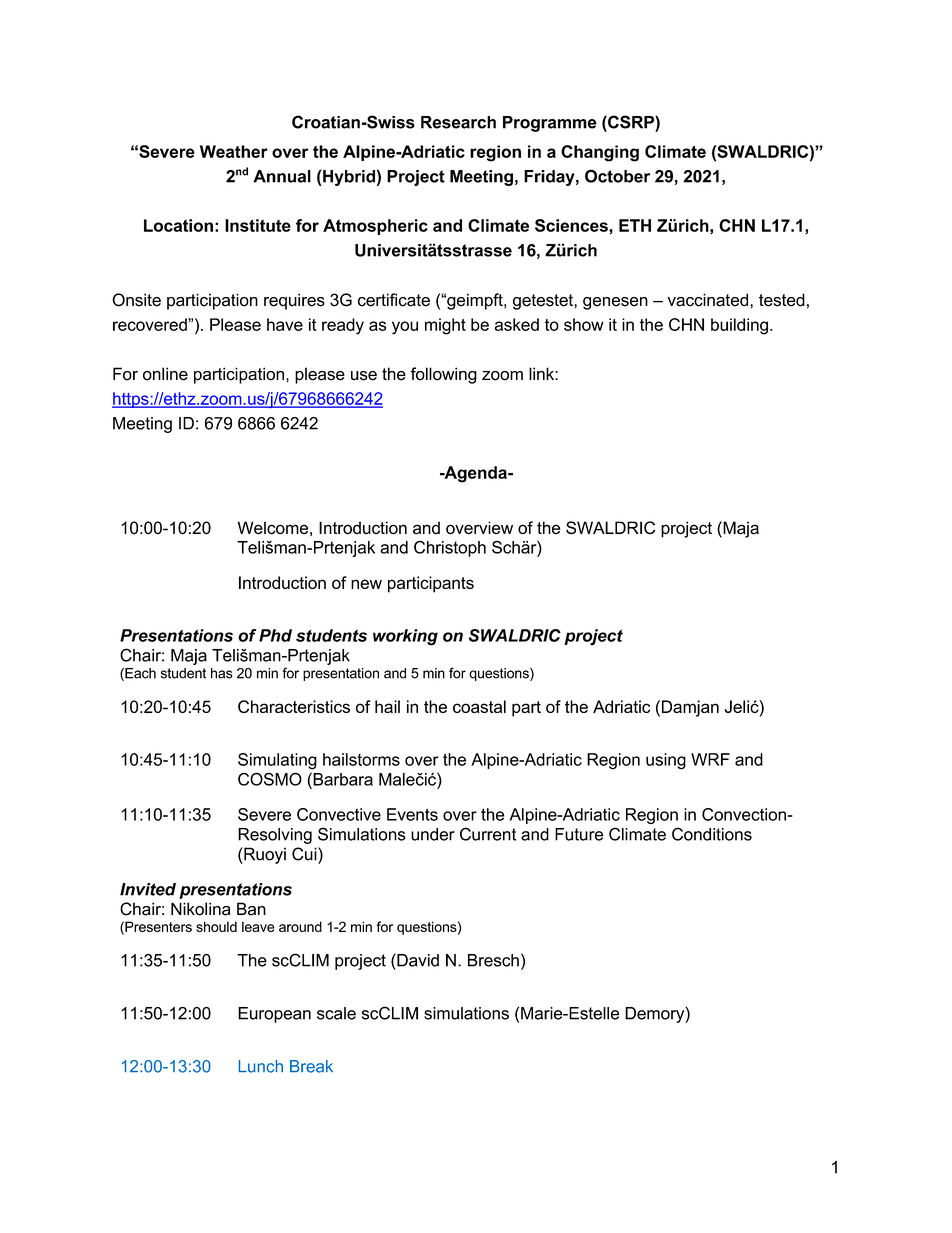  I want to click on Phd, so click(275, 635).
